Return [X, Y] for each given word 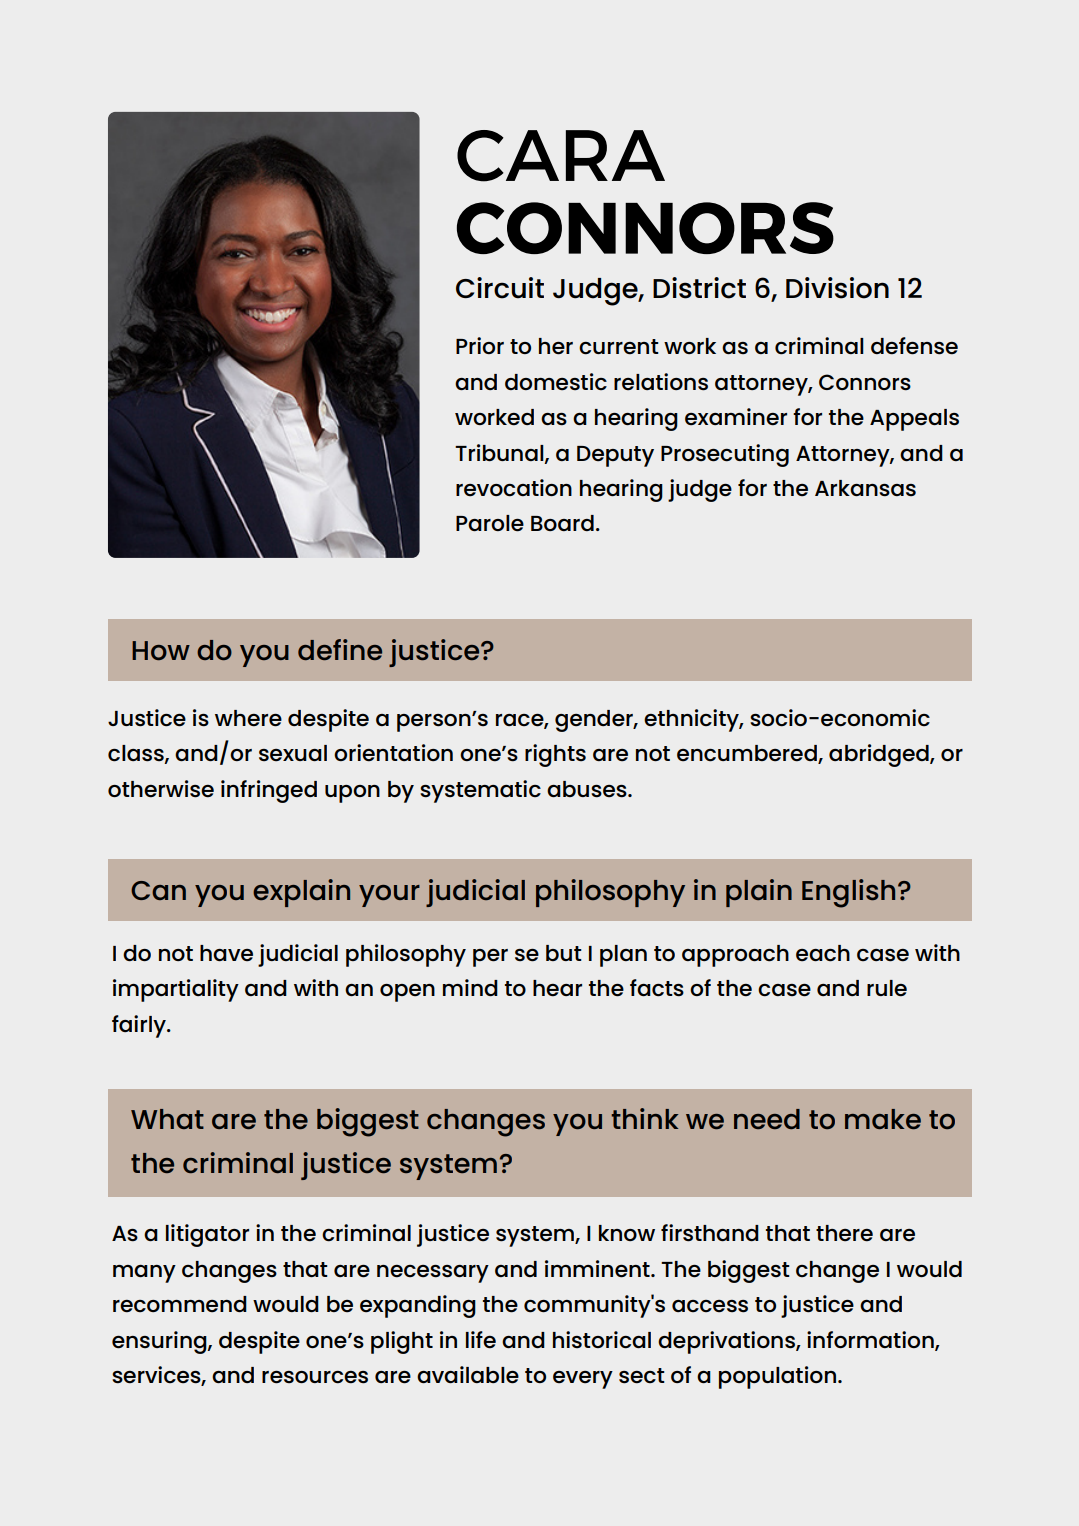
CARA [561, 156]
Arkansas [865, 488]
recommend [180, 1304]
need [767, 1119]
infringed [269, 791]
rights [555, 755]
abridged [880, 755]
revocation [514, 488]
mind [470, 987]
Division [837, 288]
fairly [140, 1026]
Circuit [500, 288]
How [161, 650]
